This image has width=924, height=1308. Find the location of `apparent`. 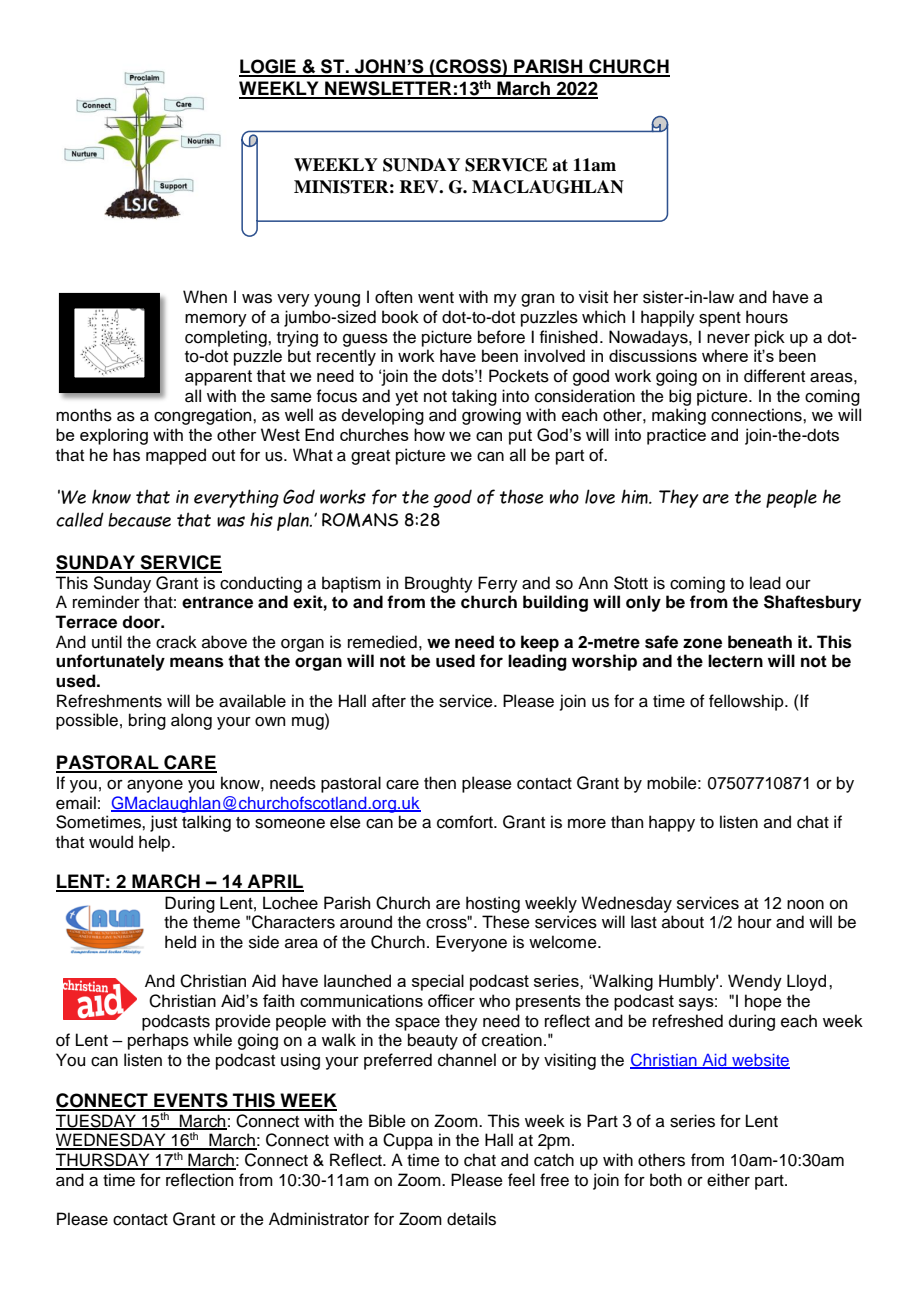

apparent is located at coordinates (218, 378).
